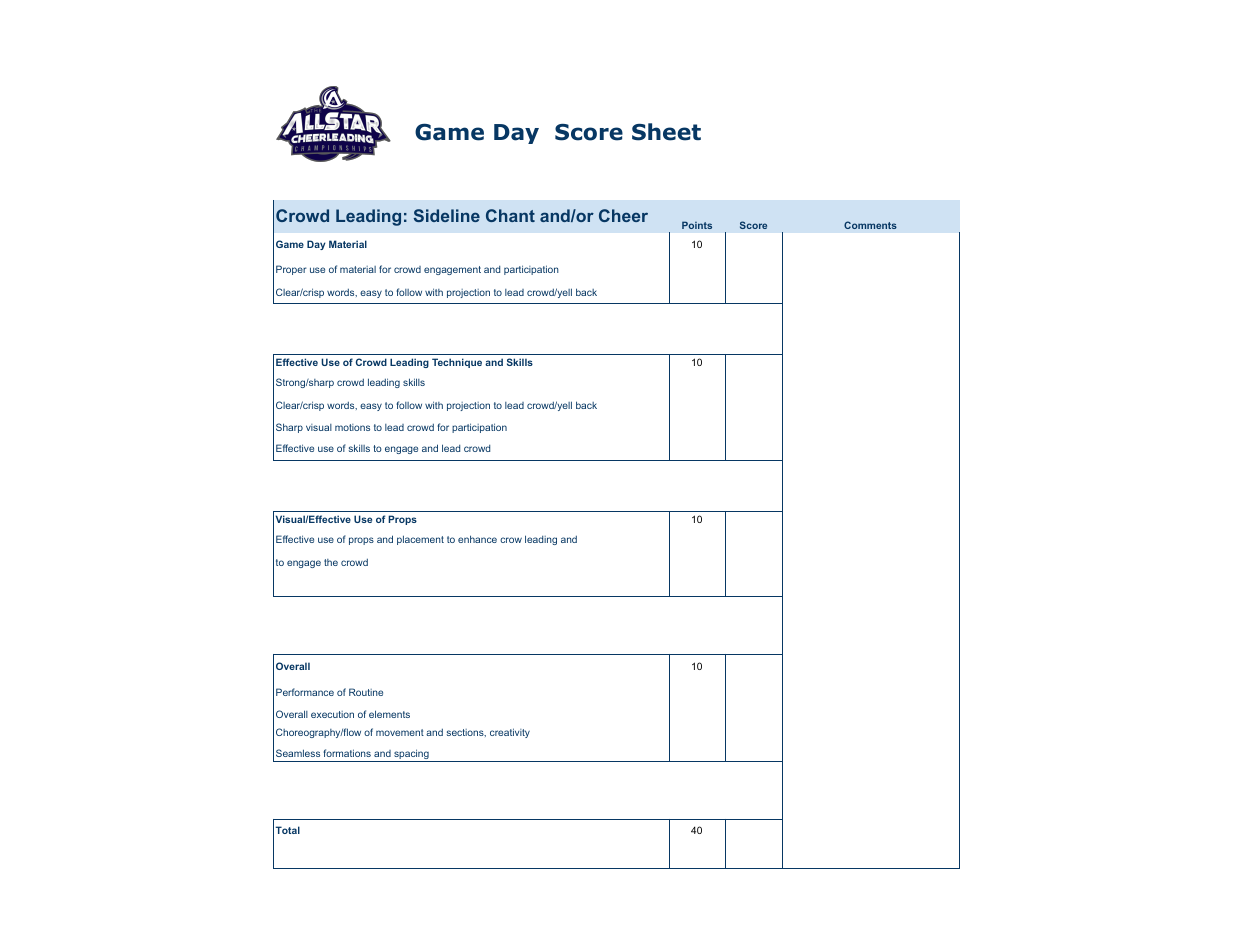  What do you see at coordinates (697, 225) in the screenshot?
I see `Points` at bounding box center [697, 225].
